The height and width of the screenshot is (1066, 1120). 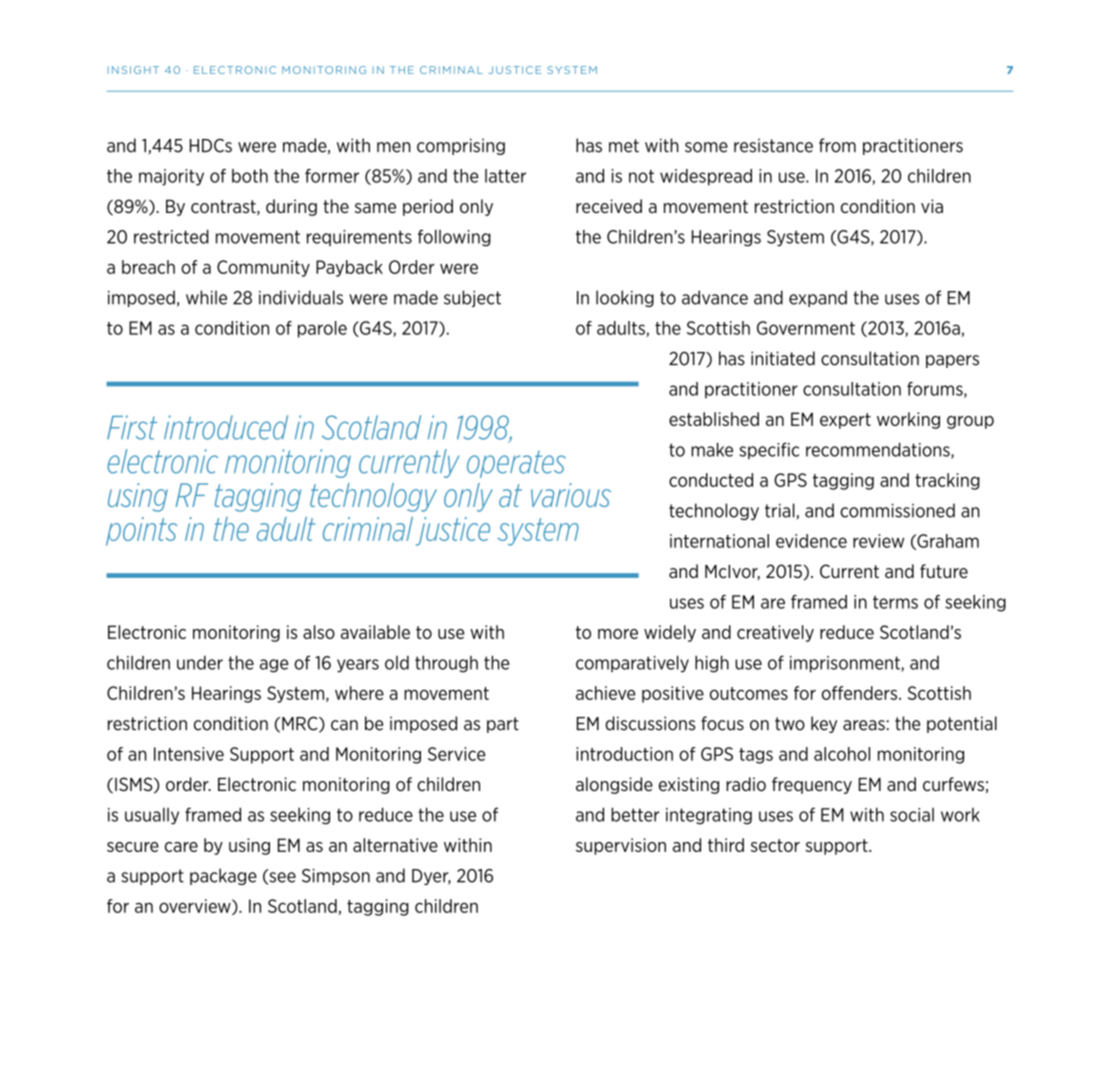 What do you see at coordinates (516, 464) in the screenshot?
I see `operates` at bounding box center [516, 464].
